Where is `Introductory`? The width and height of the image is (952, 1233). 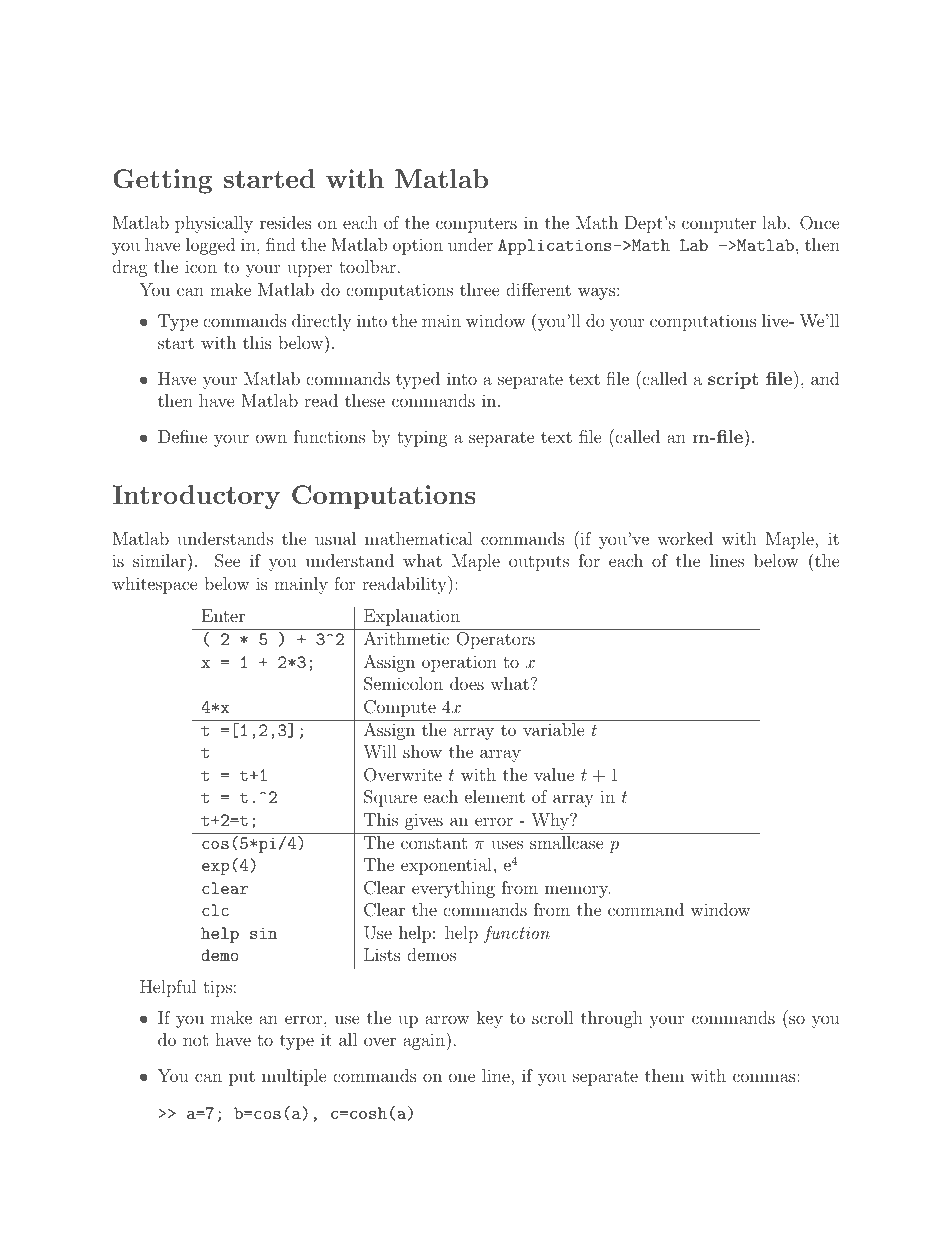
Introductory is located at coordinates (196, 497).
